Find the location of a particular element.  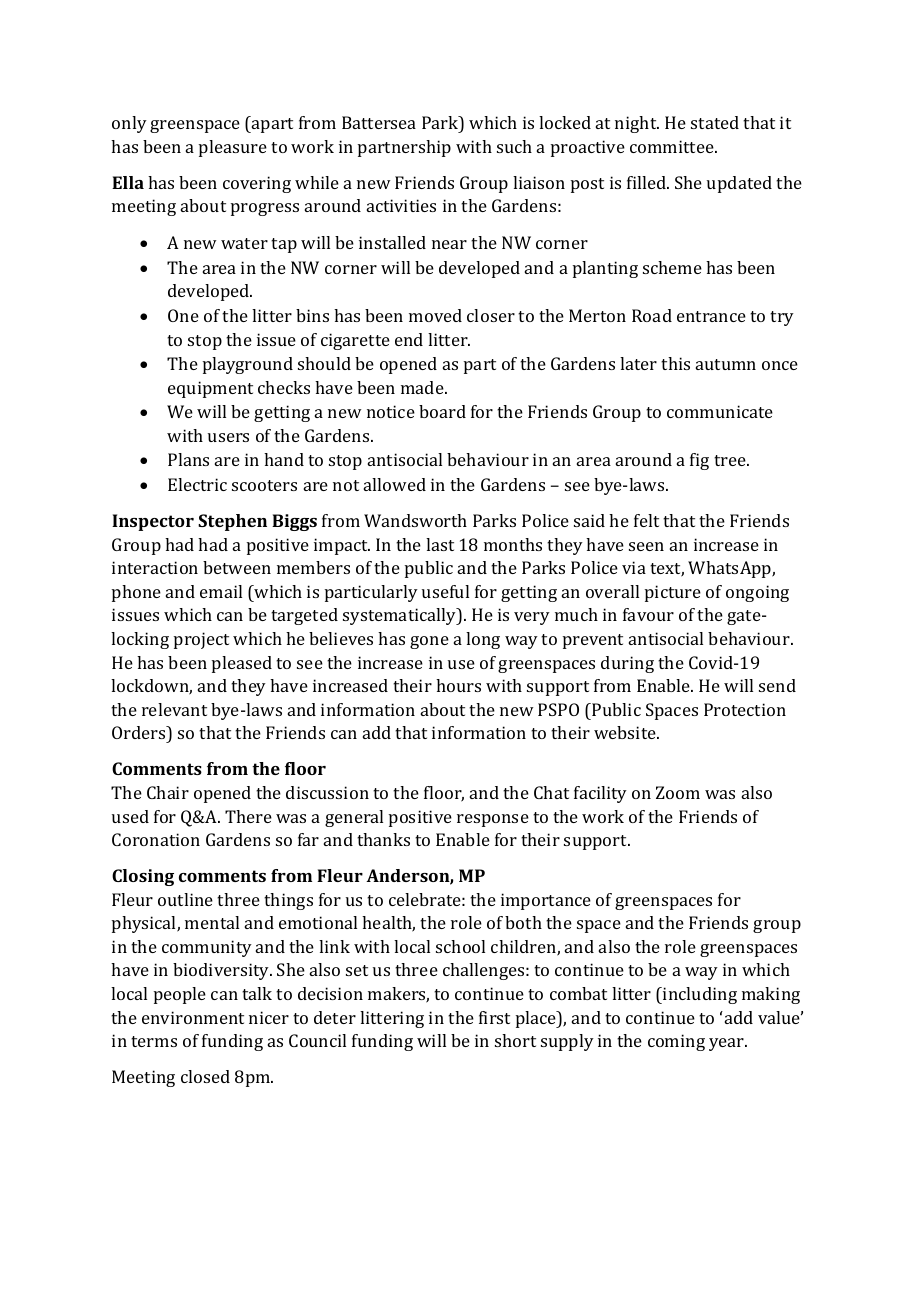

committee is located at coordinates (673, 146).
